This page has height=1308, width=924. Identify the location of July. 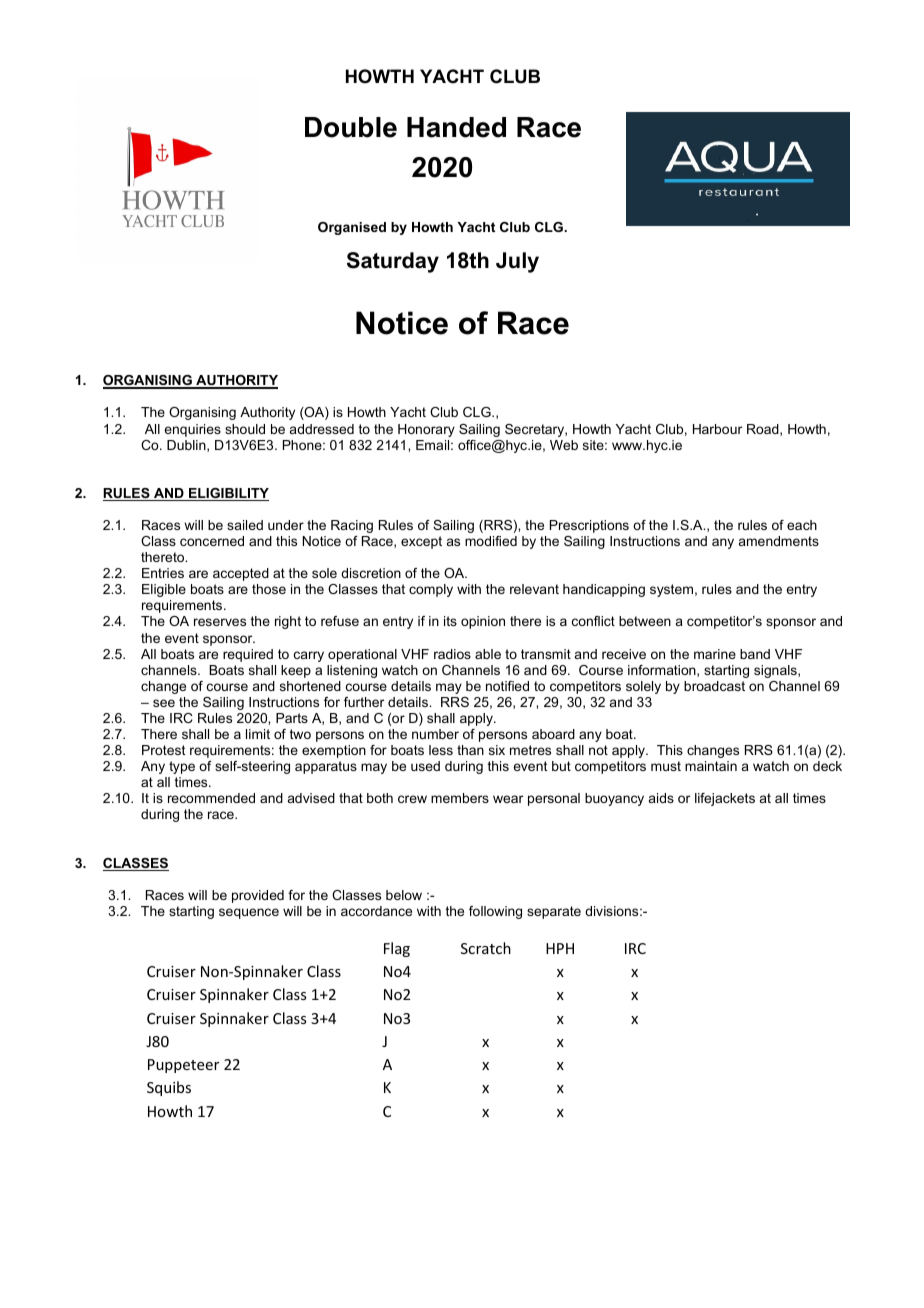
(517, 262).
